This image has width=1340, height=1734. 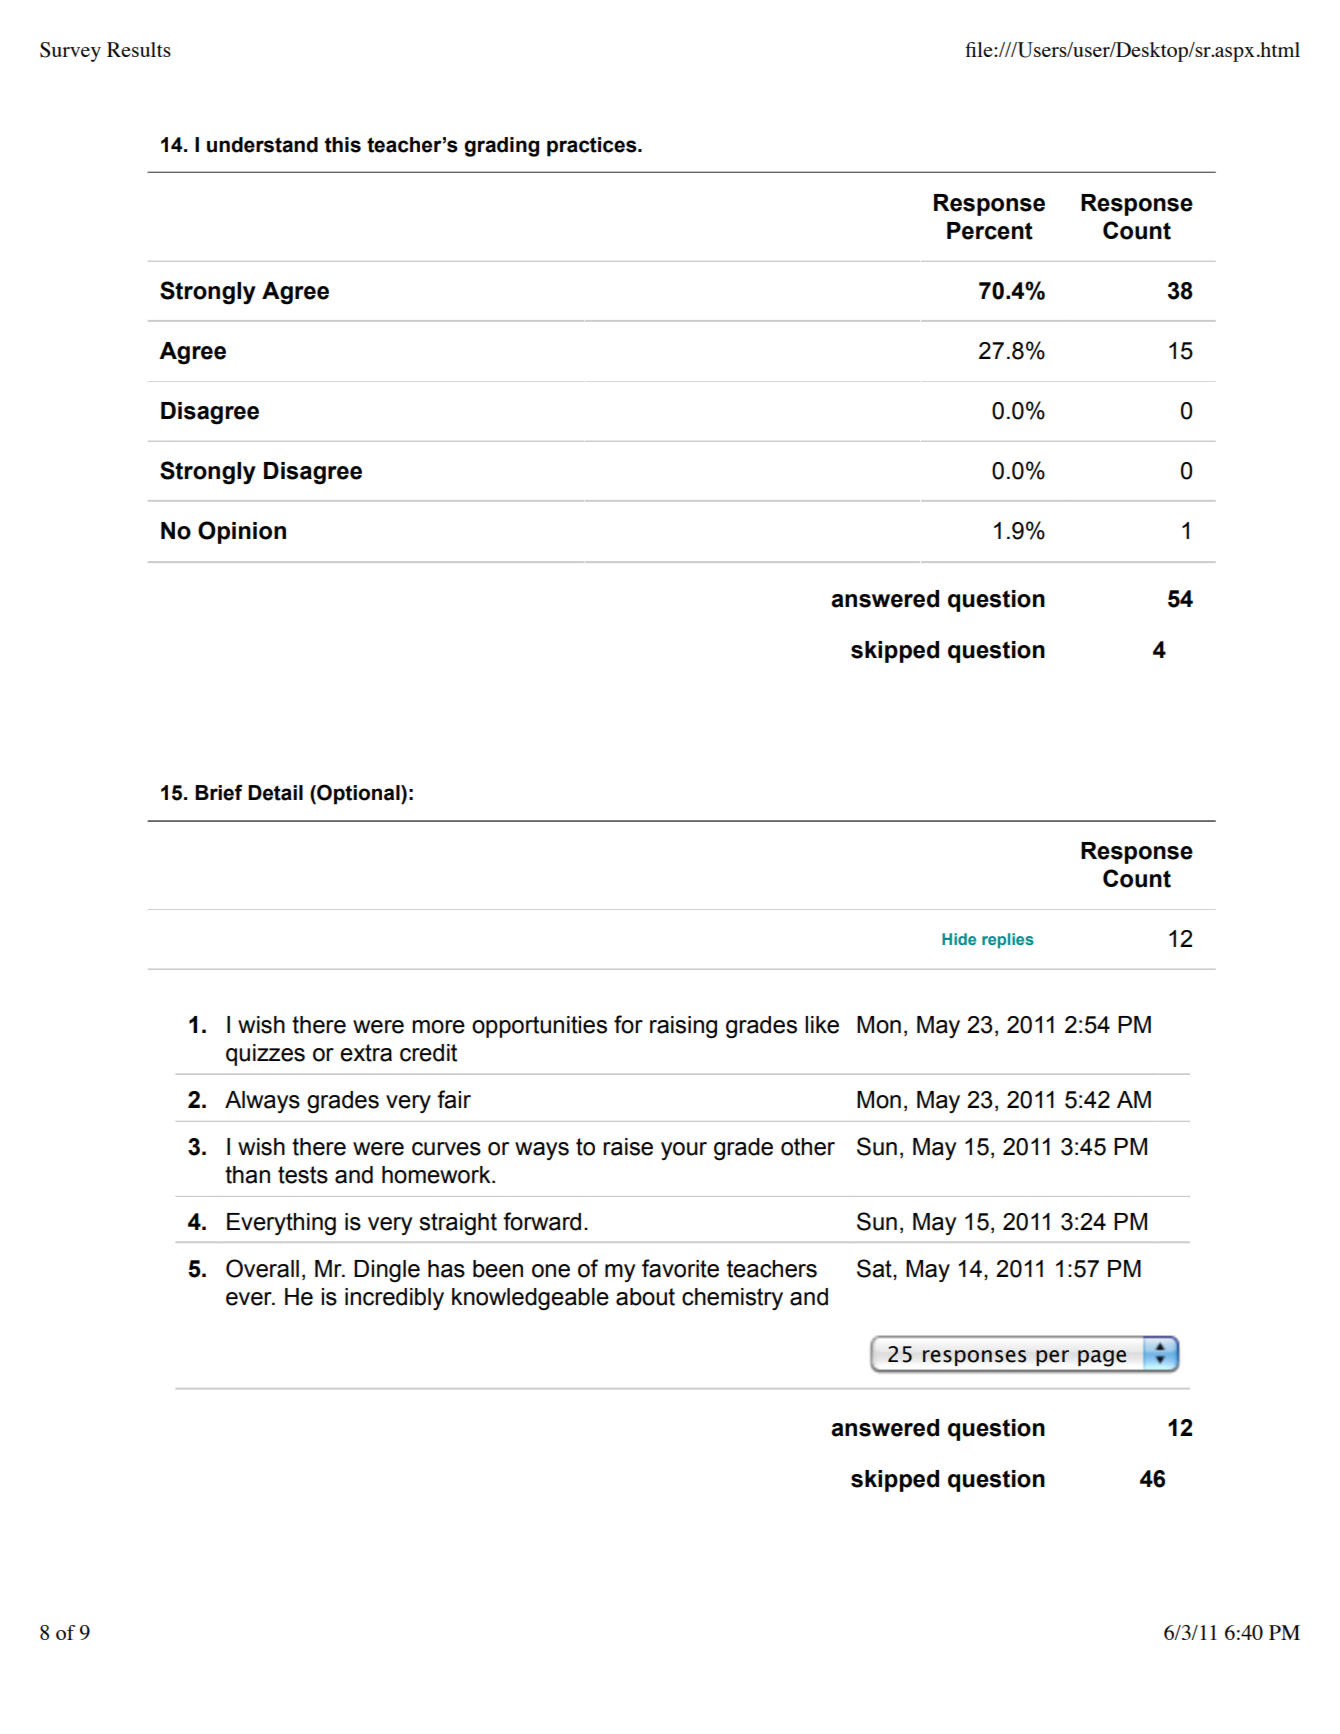 I want to click on opportunities, so click(x=539, y=1027).
